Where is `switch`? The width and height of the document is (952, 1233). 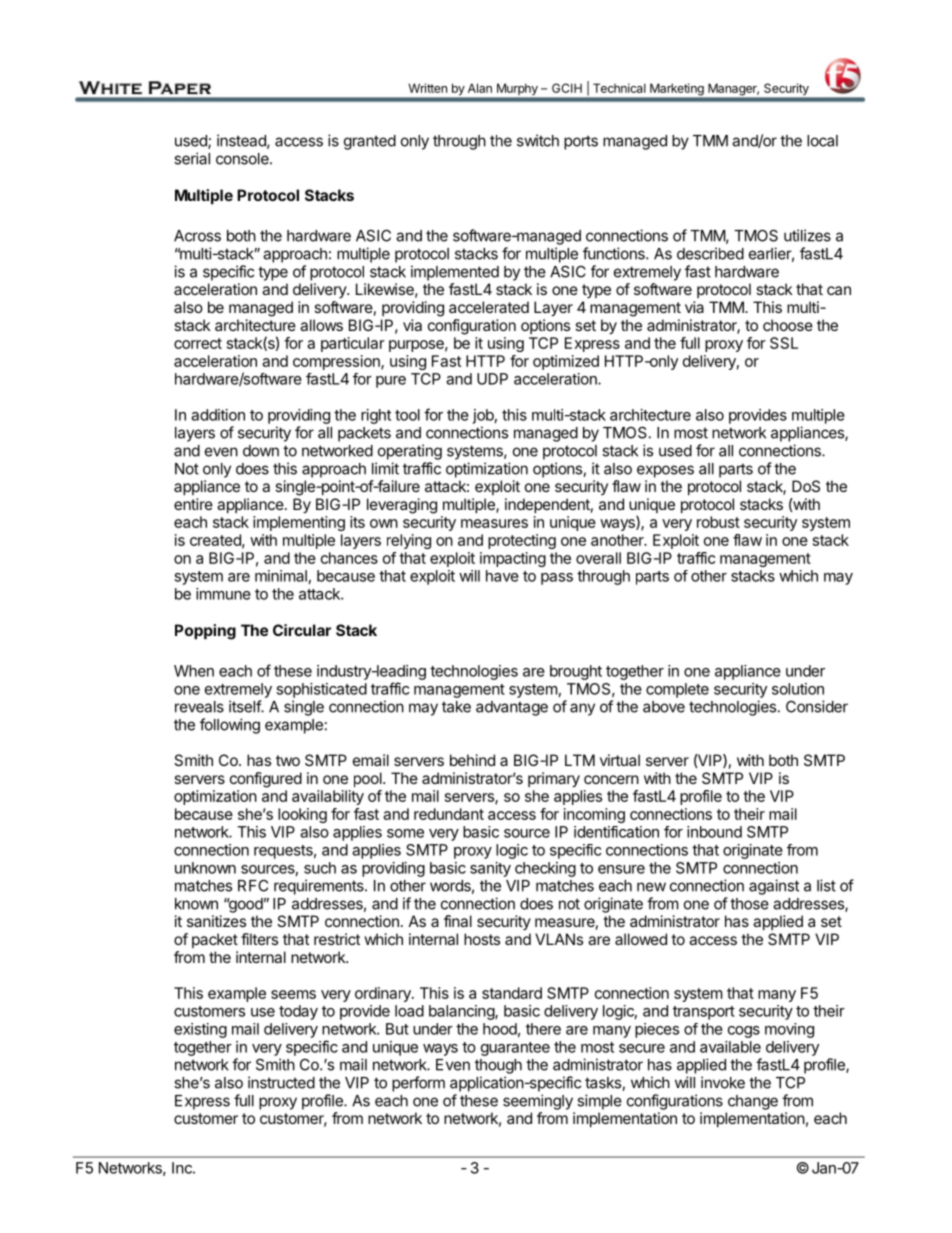
switch is located at coordinates (538, 140).
